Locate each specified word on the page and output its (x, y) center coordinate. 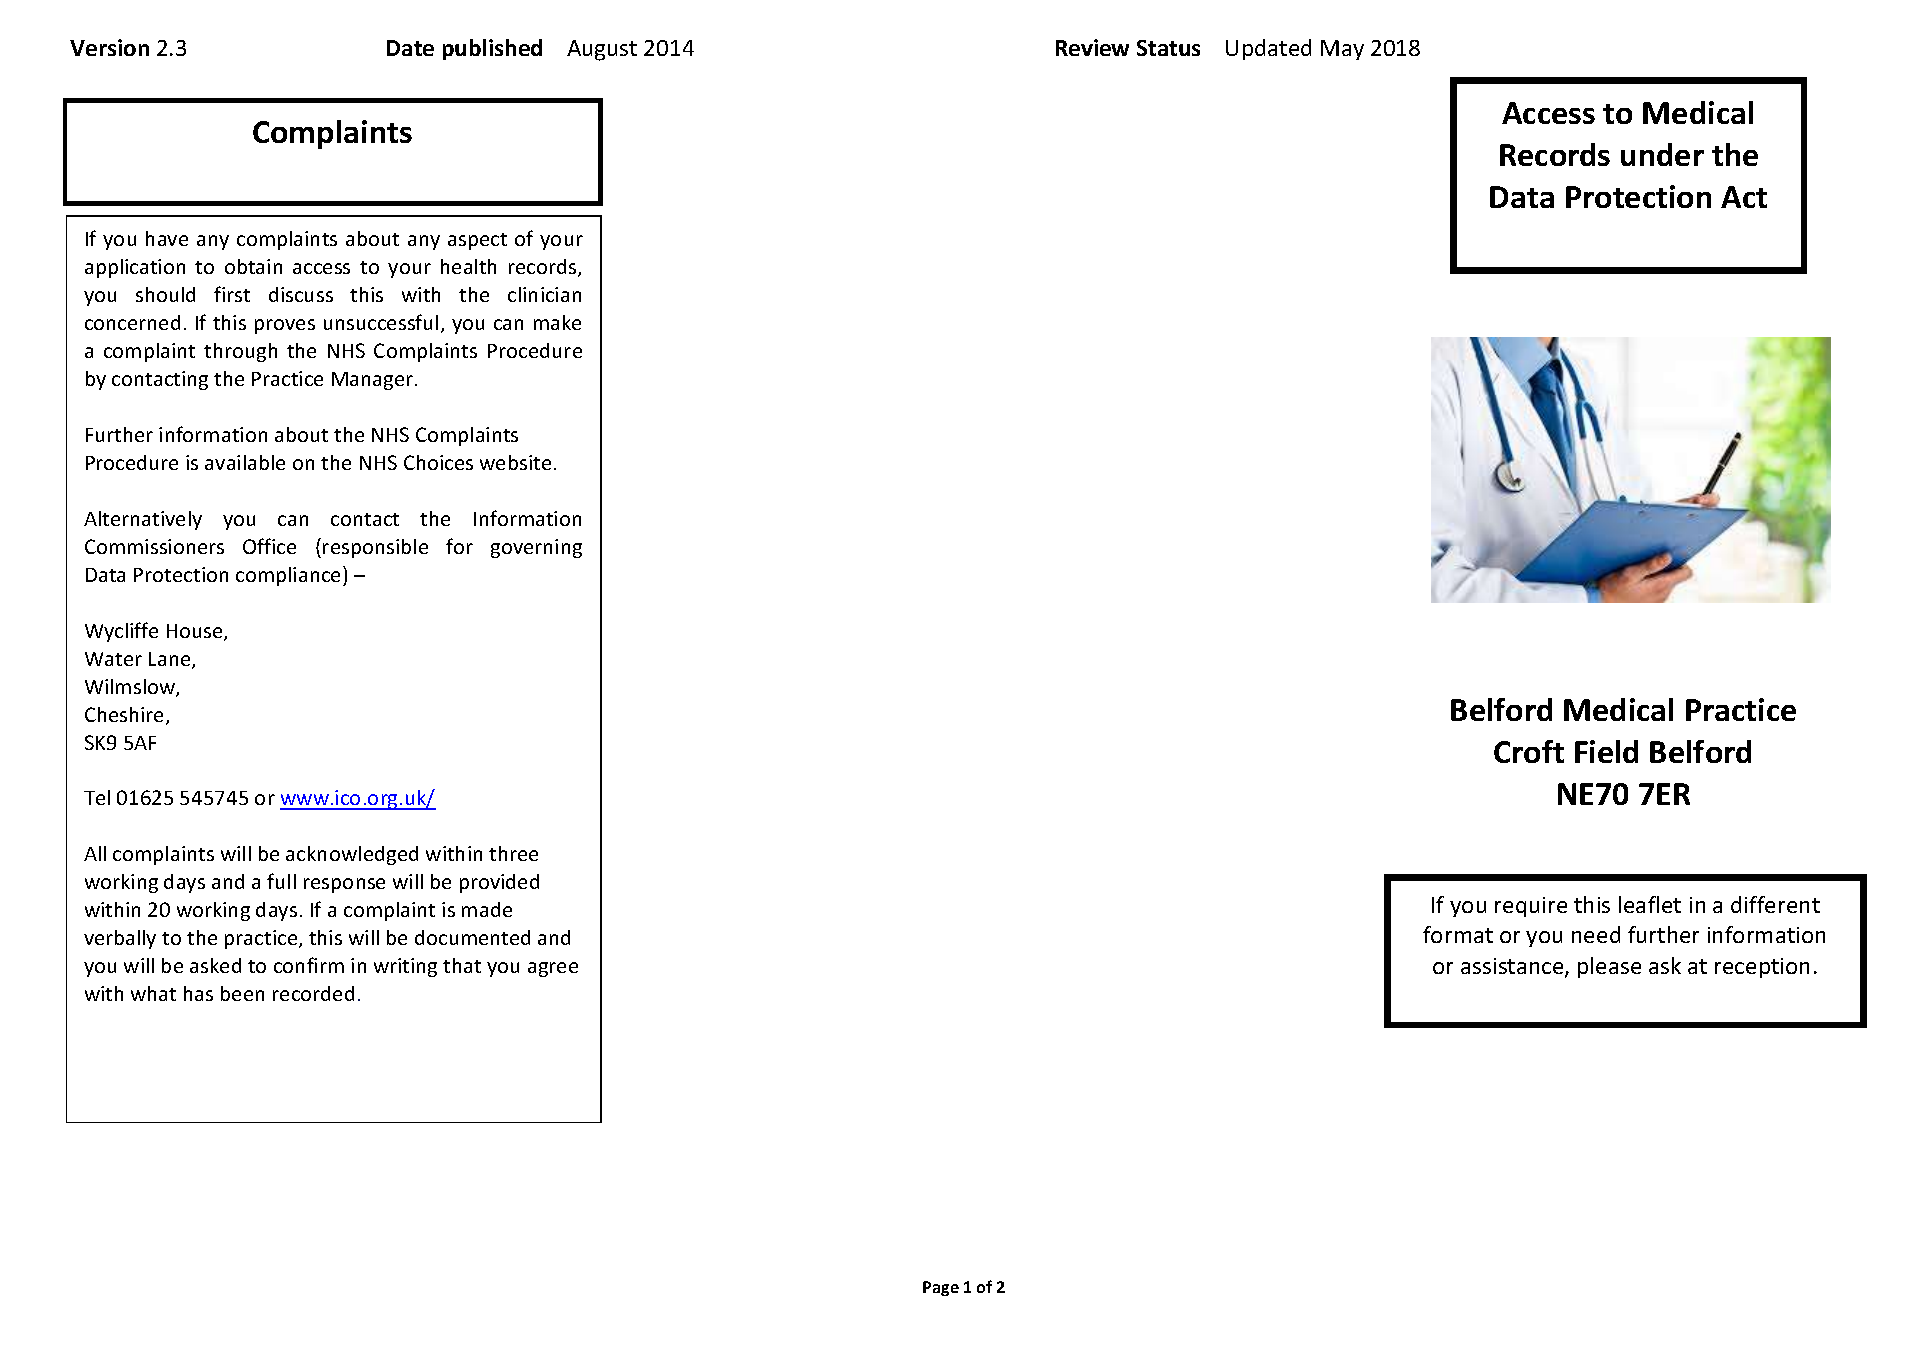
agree (553, 969)
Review (1092, 47)
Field (1606, 751)
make (557, 322)
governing (536, 548)
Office (269, 546)
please (1609, 967)
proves (285, 326)
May (1342, 50)
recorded (313, 993)
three (513, 853)
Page (941, 1288)
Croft (1529, 751)
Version (109, 47)
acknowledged (352, 855)
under (1662, 154)
